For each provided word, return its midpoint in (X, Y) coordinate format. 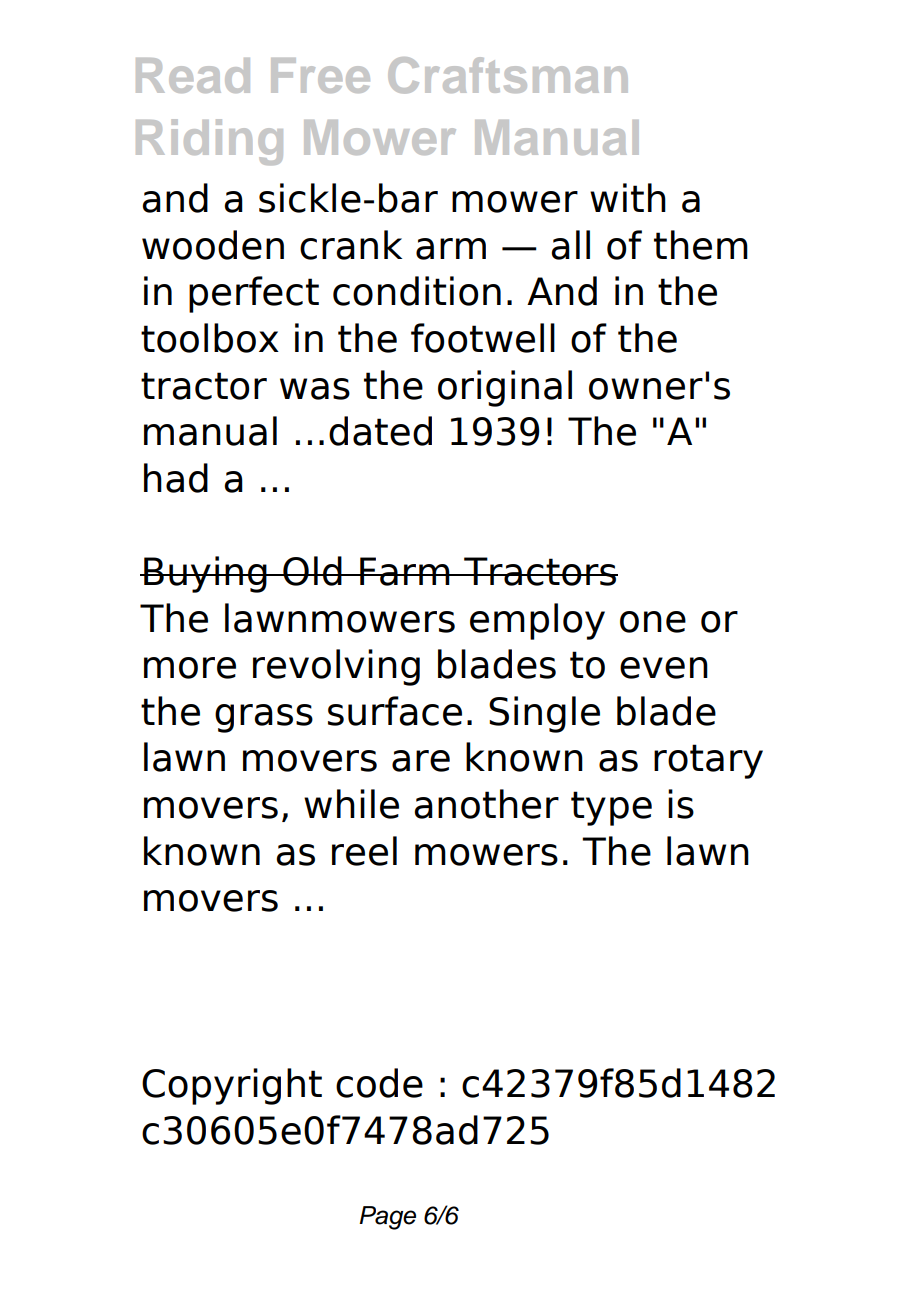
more (190, 668)
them (701, 245)
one (653, 622)
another (486, 804)
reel (364, 851)
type (611, 808)
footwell (483, 338)
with (628, 197)
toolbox (210, 338)
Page (387, 1218)
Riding (209, 142)
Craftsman (508, 75)
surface (395, 711)
